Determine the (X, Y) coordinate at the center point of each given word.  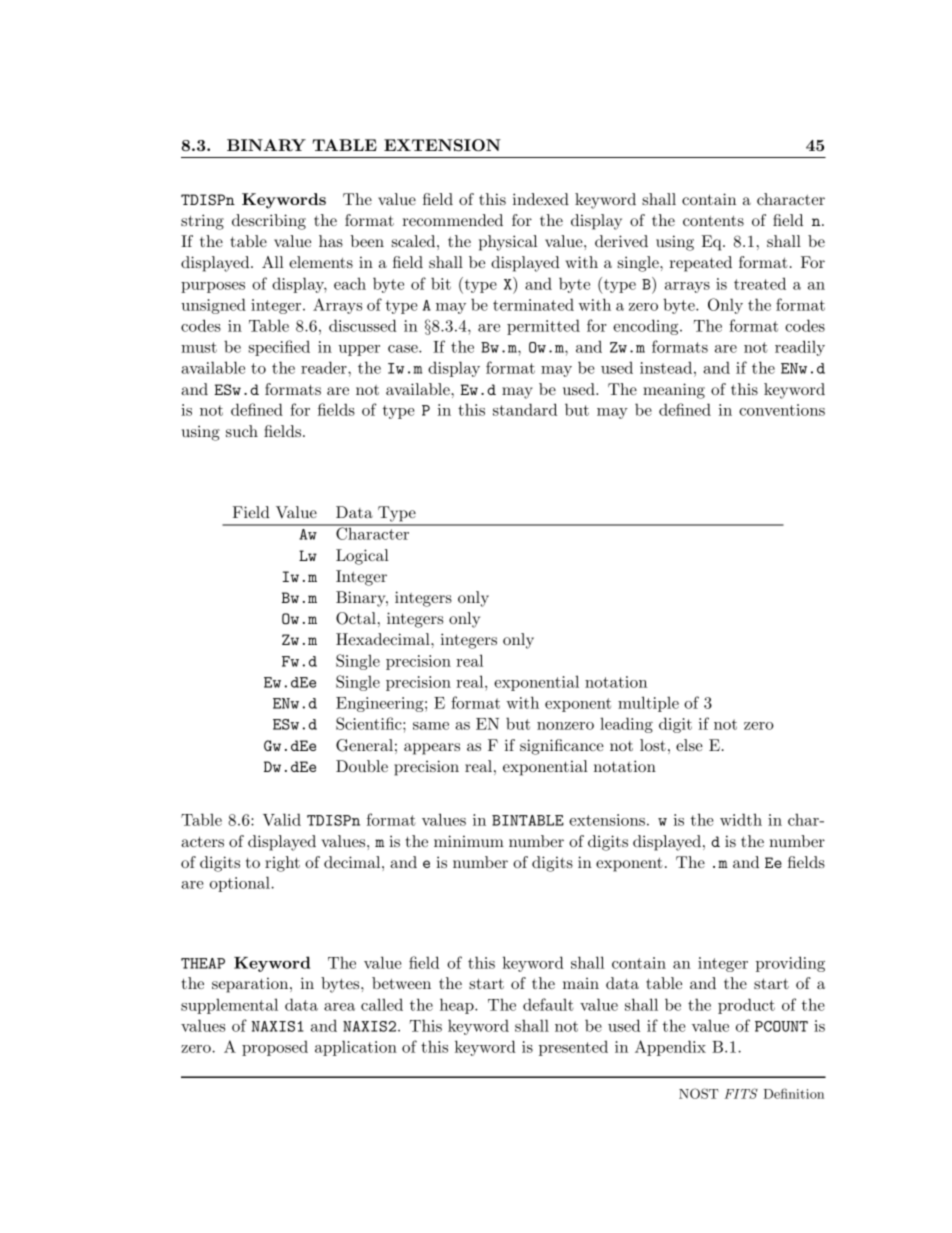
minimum (469, 841)
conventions (782, 410)
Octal (356, 618)
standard (525, 409)
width (741, 819)
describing (269, 222)
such (242, 431)
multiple (648, 704)
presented (573, 1048)
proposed (275, 1048)
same (431, 726)
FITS (741, 1093)
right (282, 864)
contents (713, 220)
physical (508, 243)
